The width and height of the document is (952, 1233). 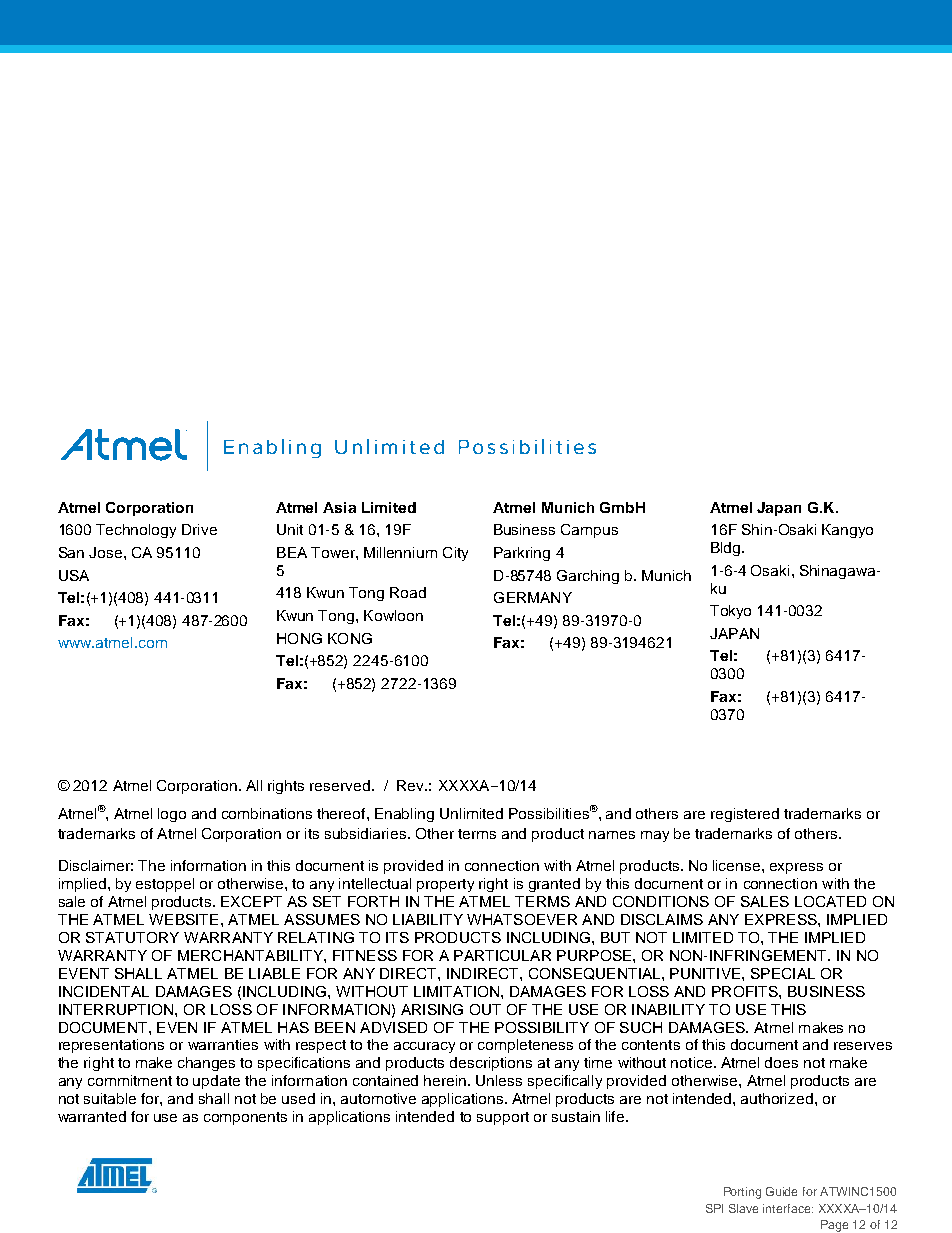 I want to click on City, so click(x=455, y=554).
